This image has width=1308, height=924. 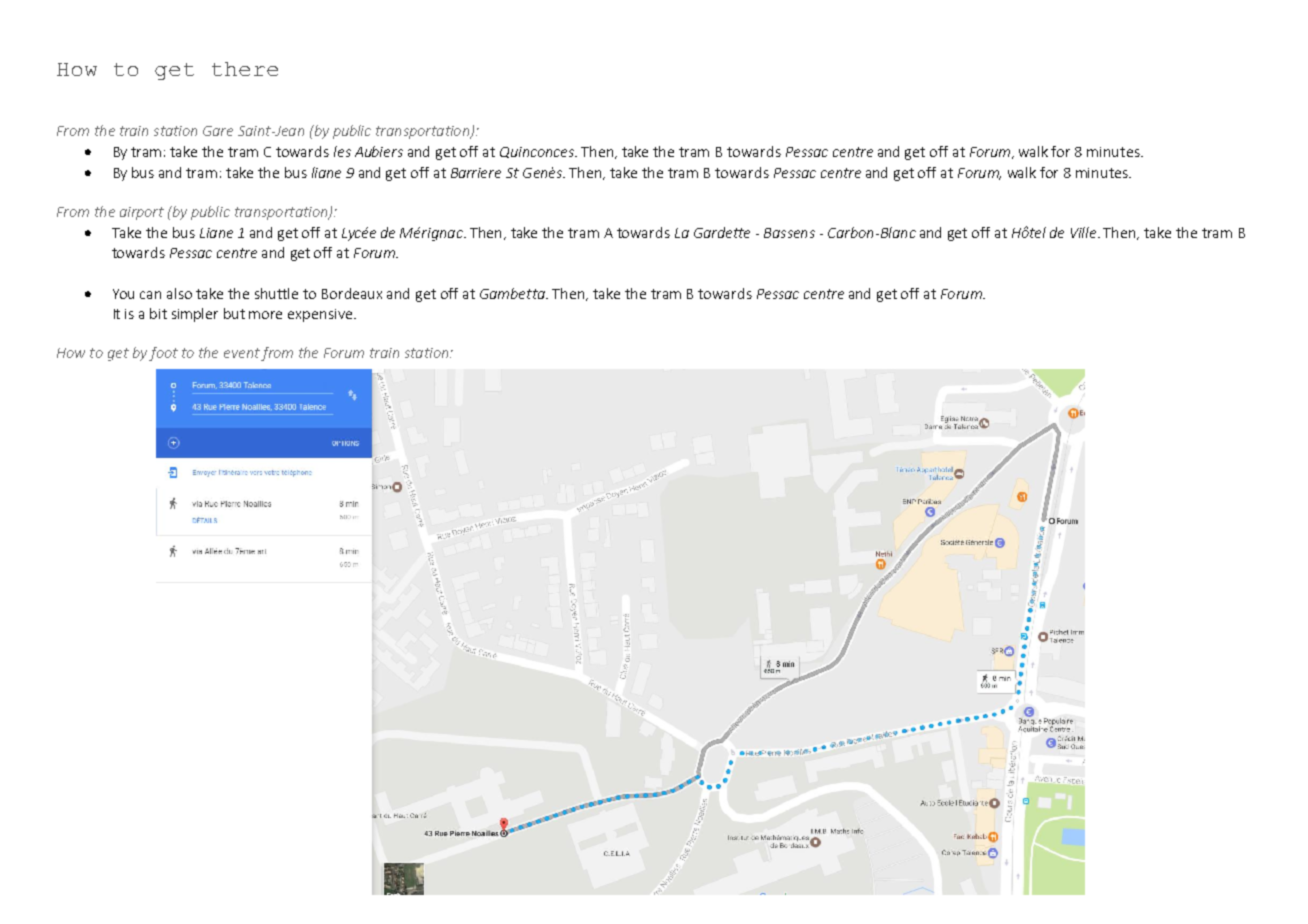 What do you see at coordinates (242, 353) in the image?
I see `event` at bounding box center [242, 353].
